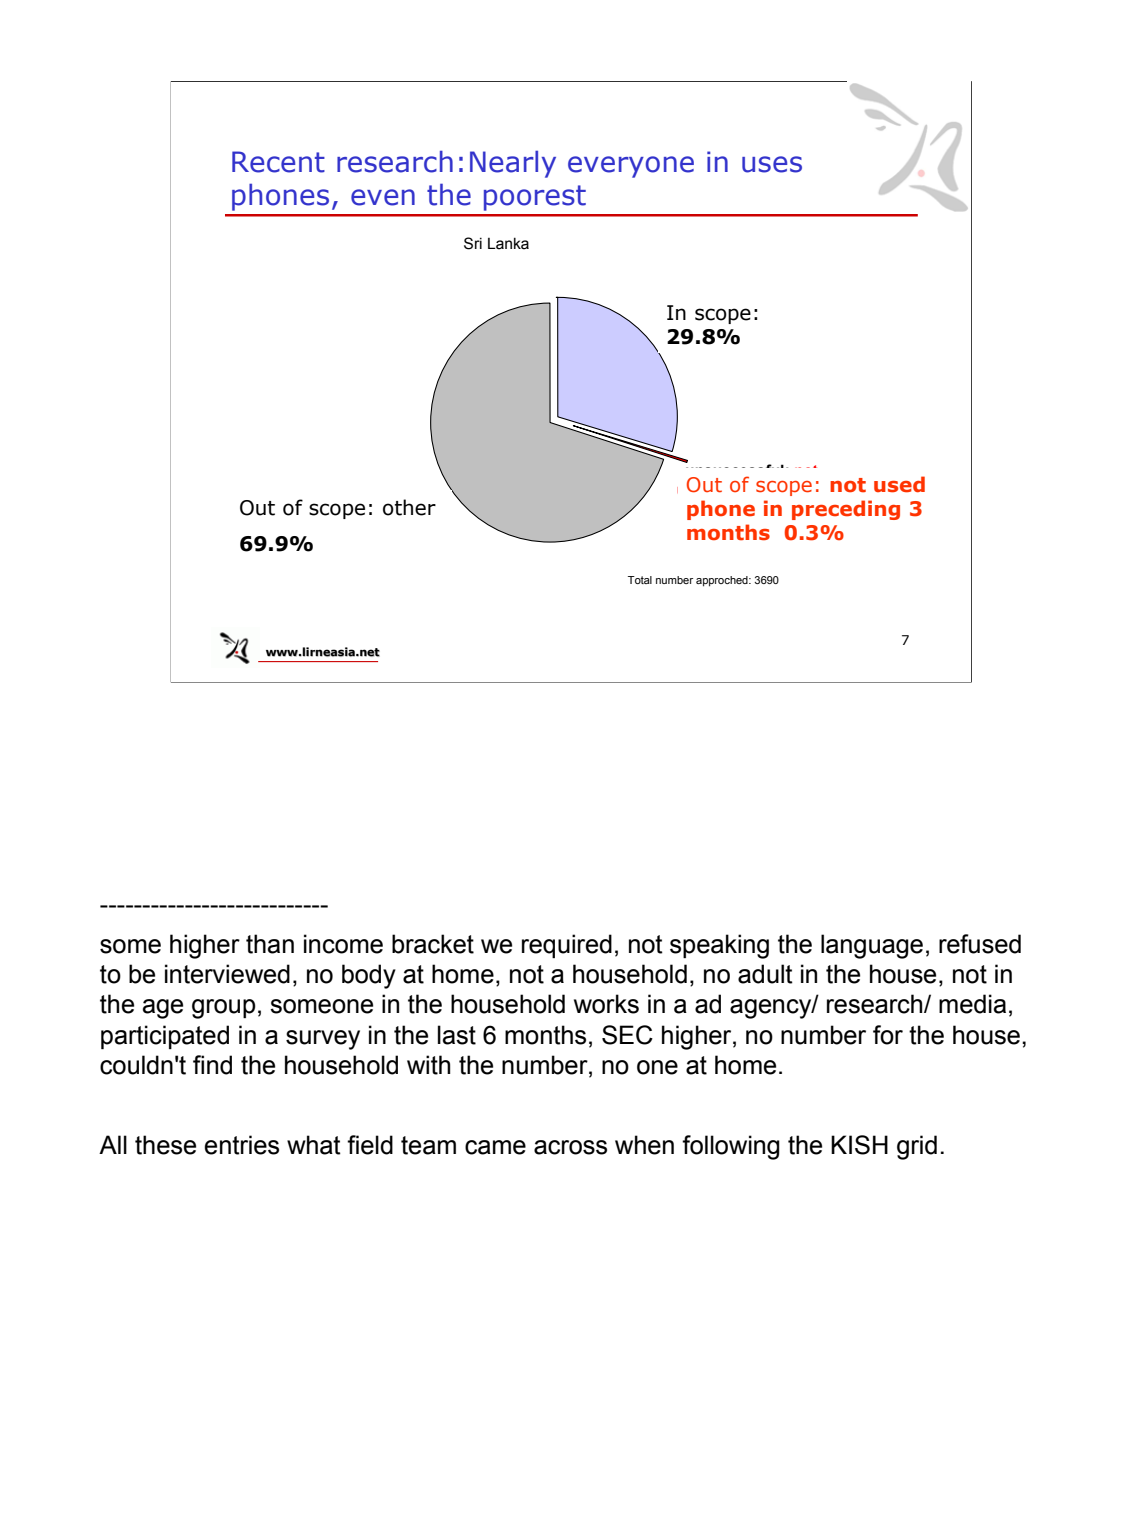 Image resolution: width=1142 pixels, height=1523 pixels. What do you see at coordinates (765, 974) in the image?
I see `adult` at bounding box center [765, 974].
